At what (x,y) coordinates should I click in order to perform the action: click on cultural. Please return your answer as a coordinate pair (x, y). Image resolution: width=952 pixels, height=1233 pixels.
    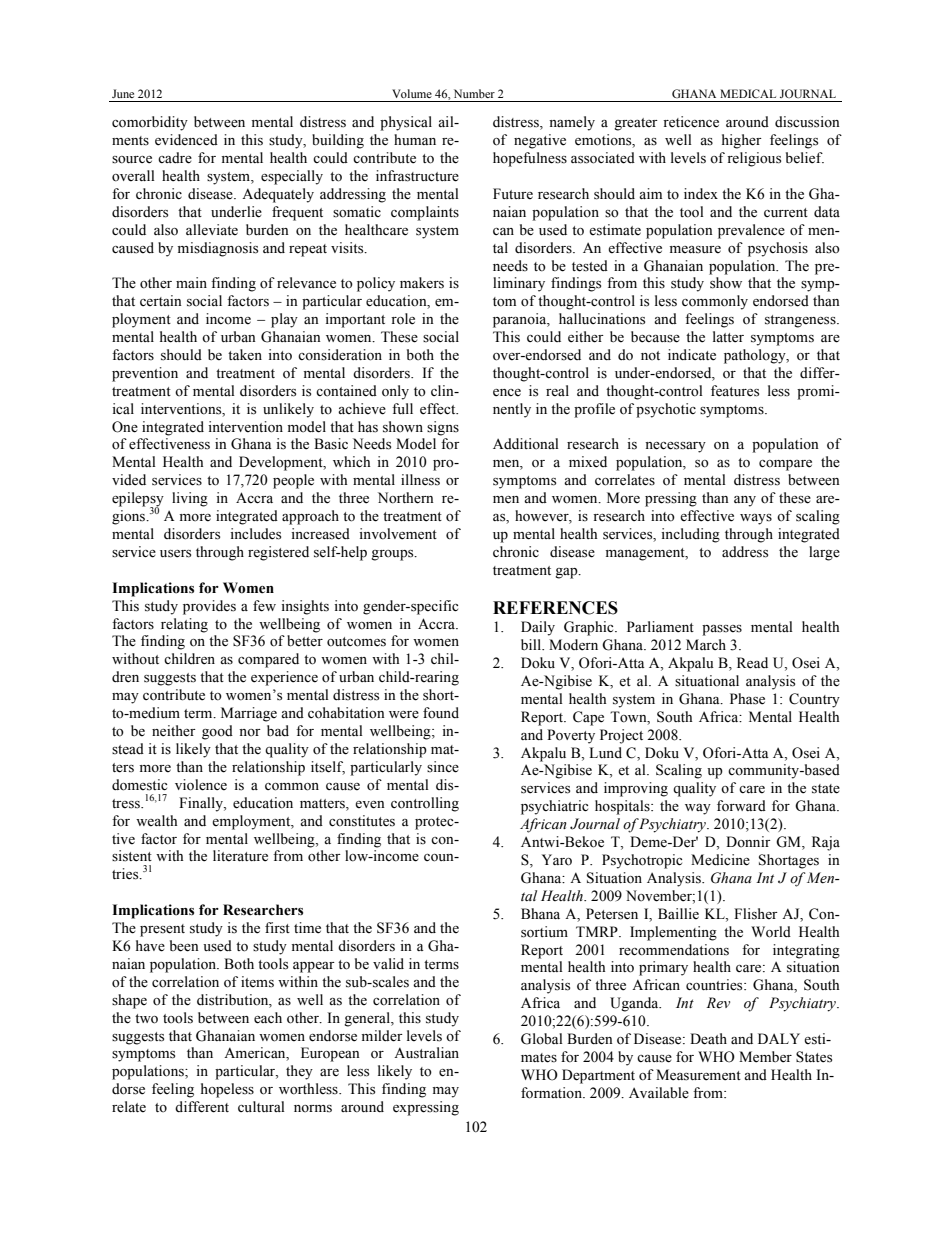
    Looking at the image, I should click on (261, 1106).
